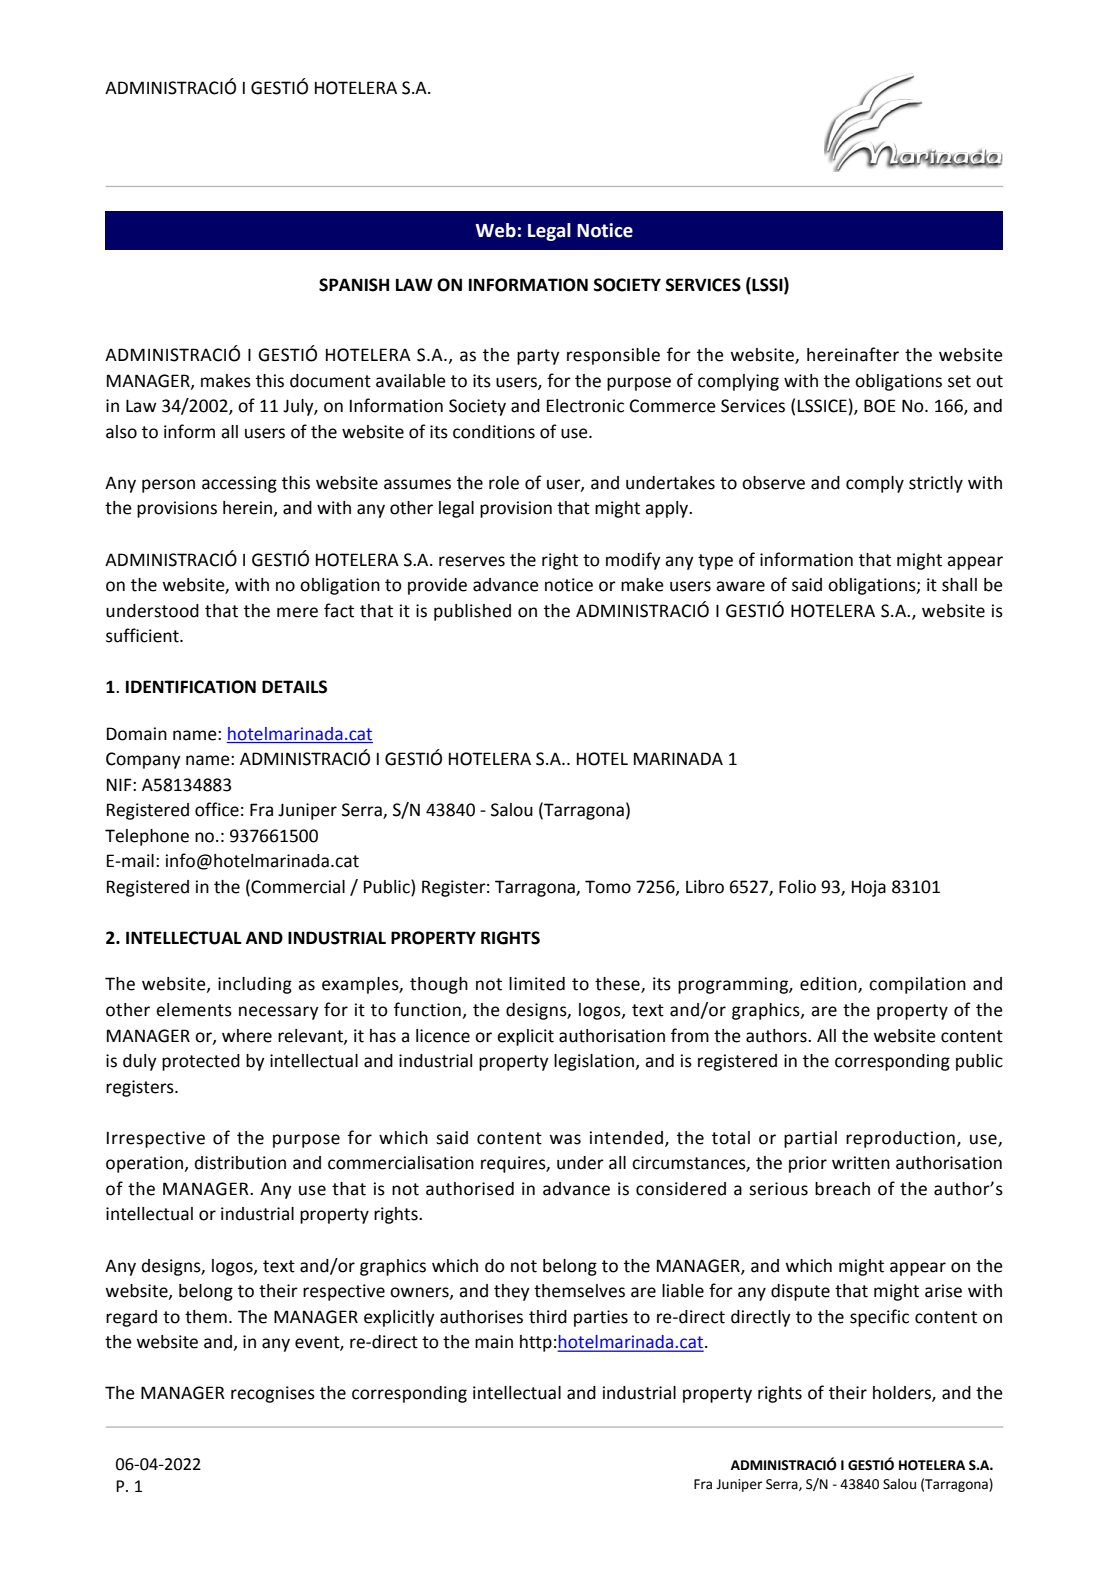  I want to click on third, so click(548, 1317).
